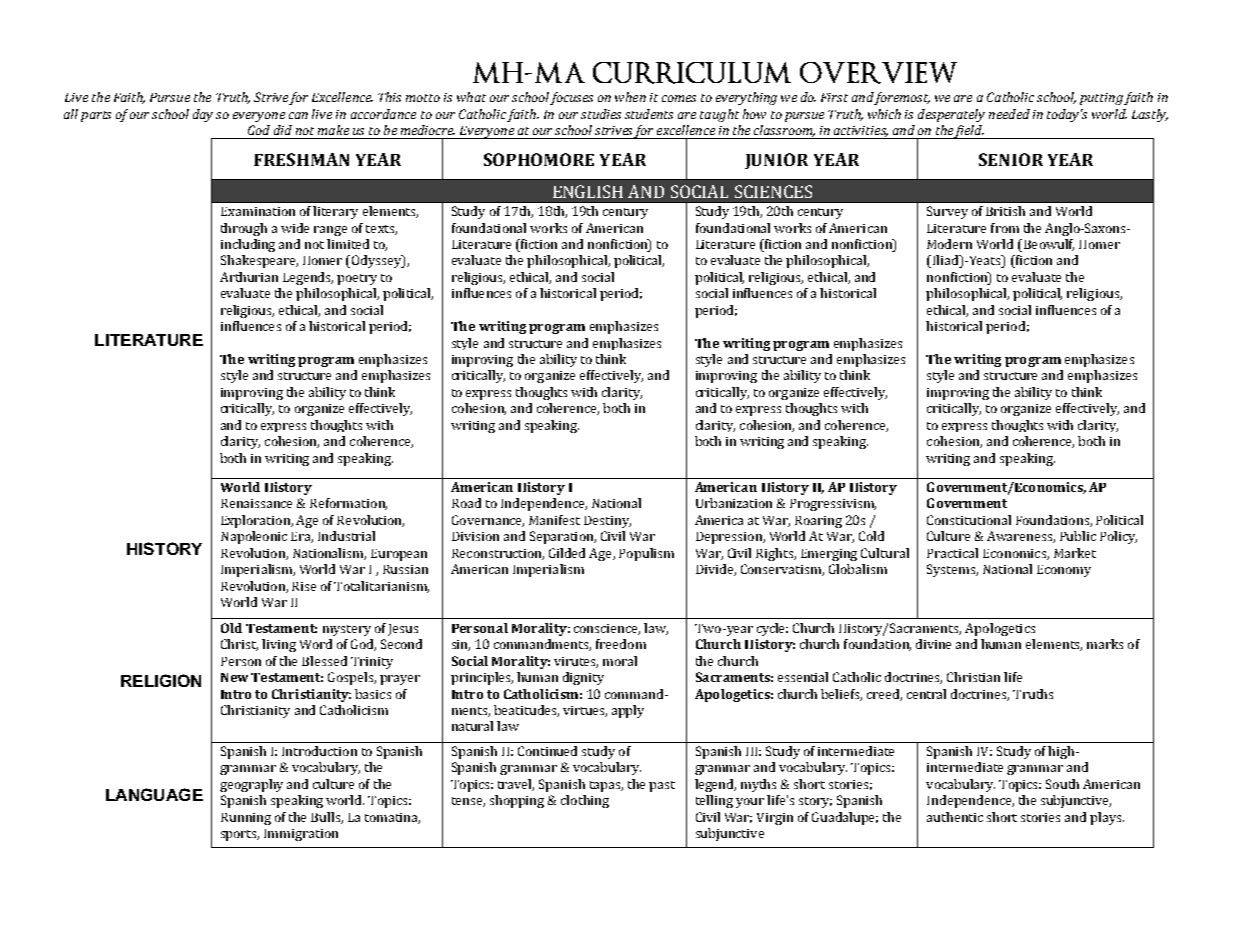 The width and height of the page is (1233, 952). I want to click on when, so click(630, 97).
